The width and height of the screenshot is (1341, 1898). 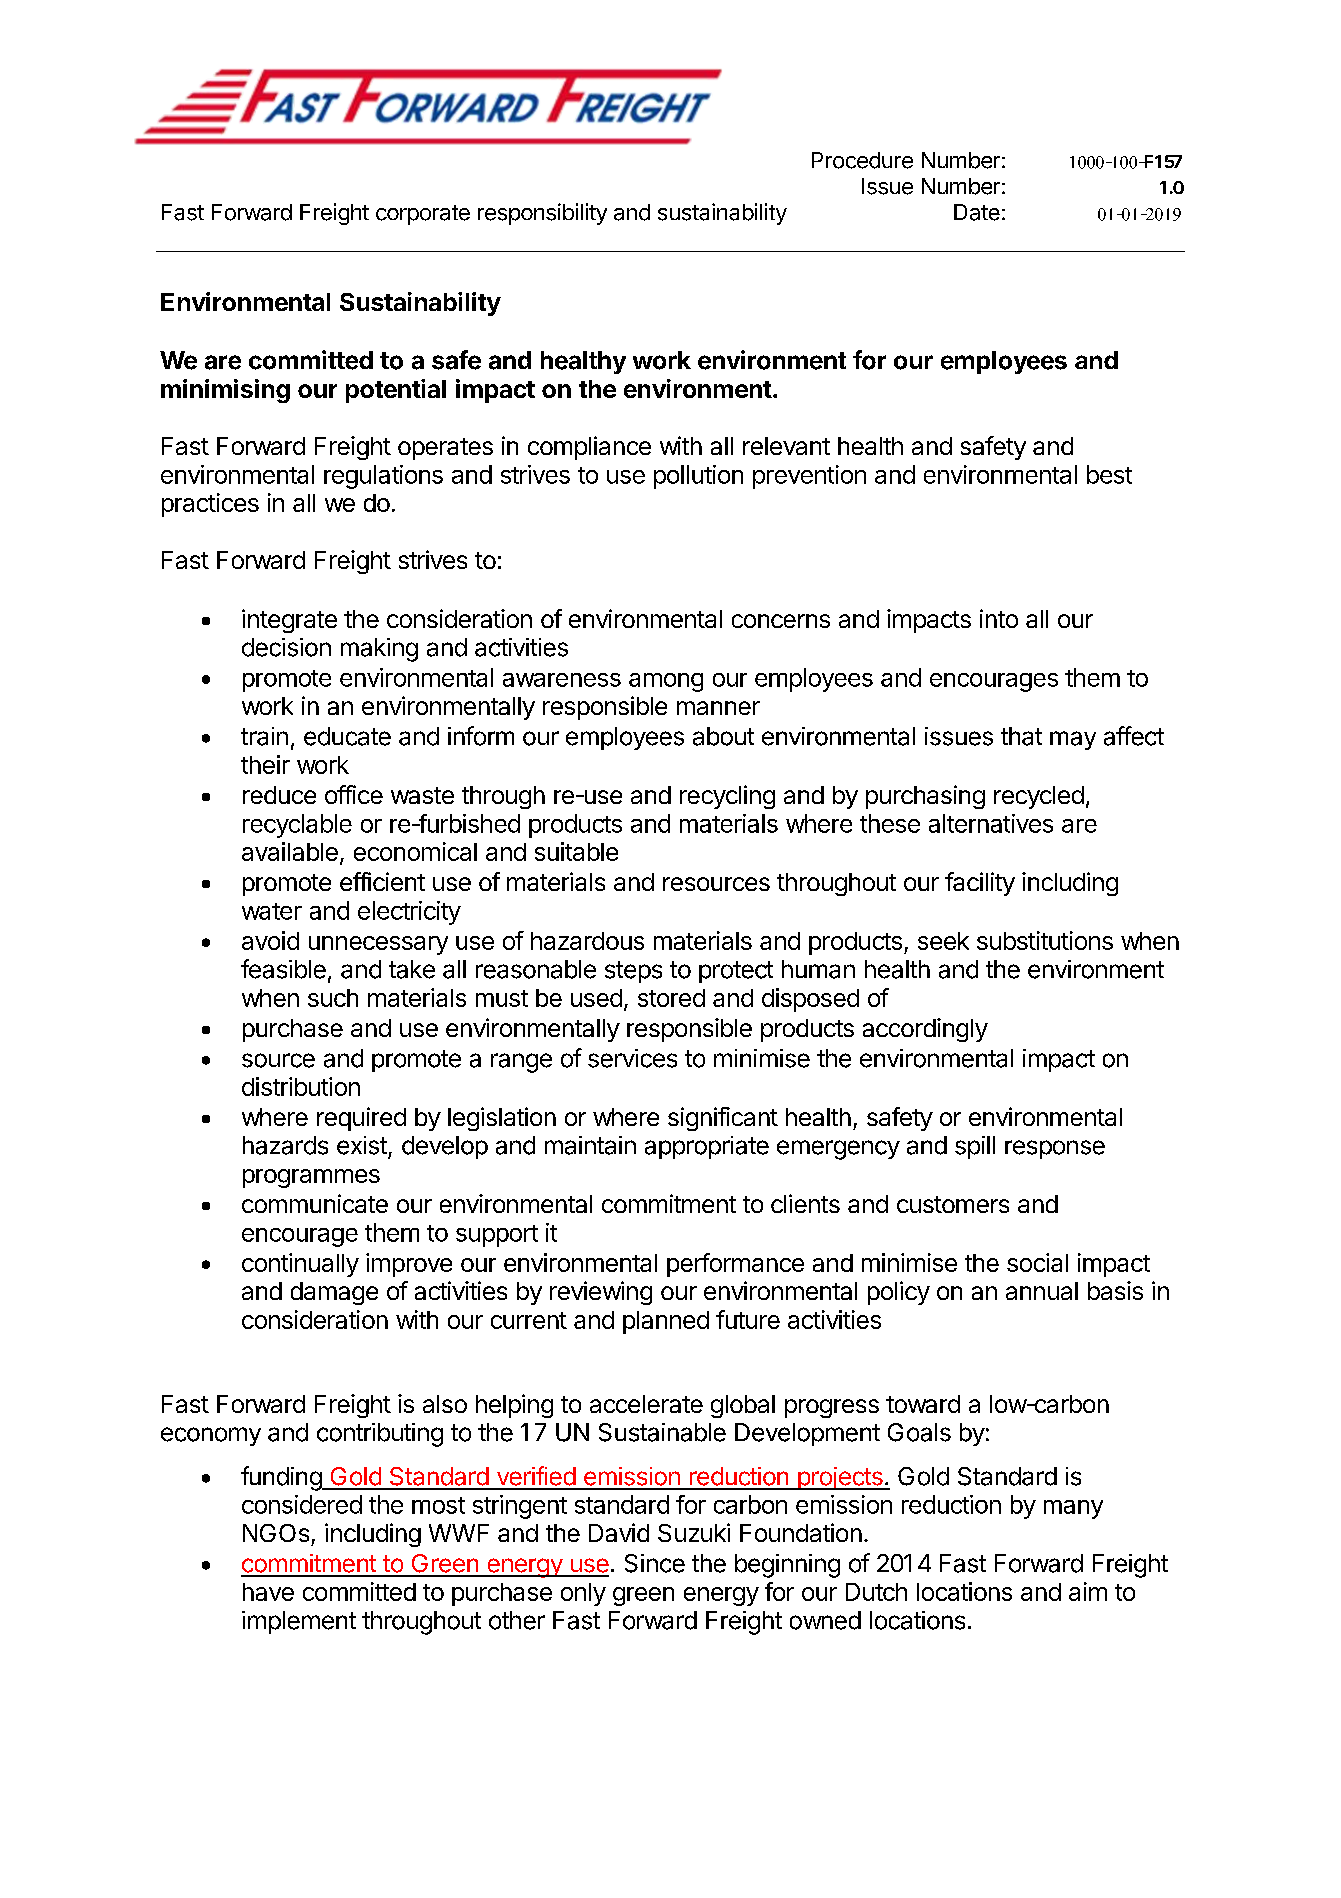 I want to click on corporate, so click(x=423, y=215).
